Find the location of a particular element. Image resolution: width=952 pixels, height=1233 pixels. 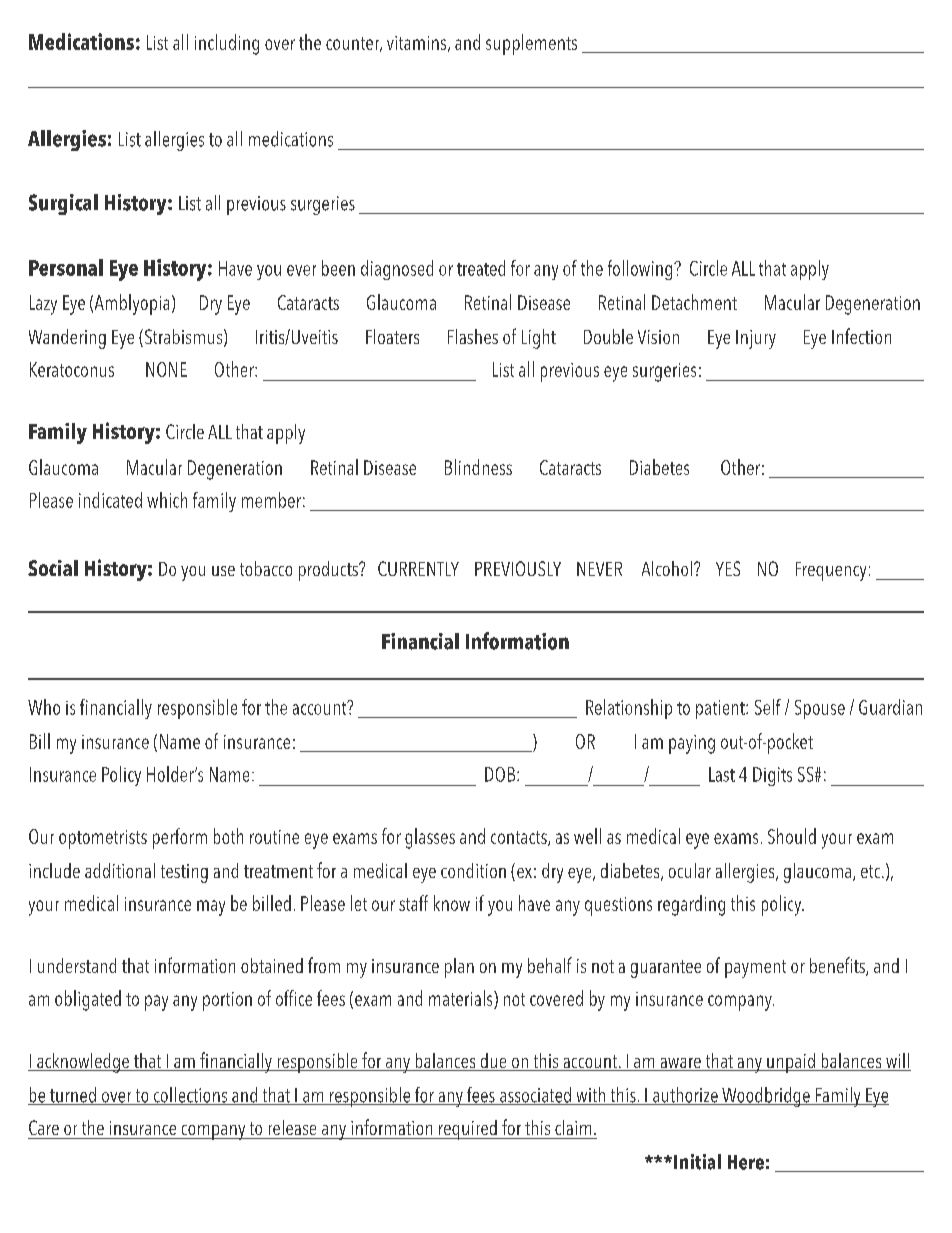

additional is located at coordinates (120, 870).
